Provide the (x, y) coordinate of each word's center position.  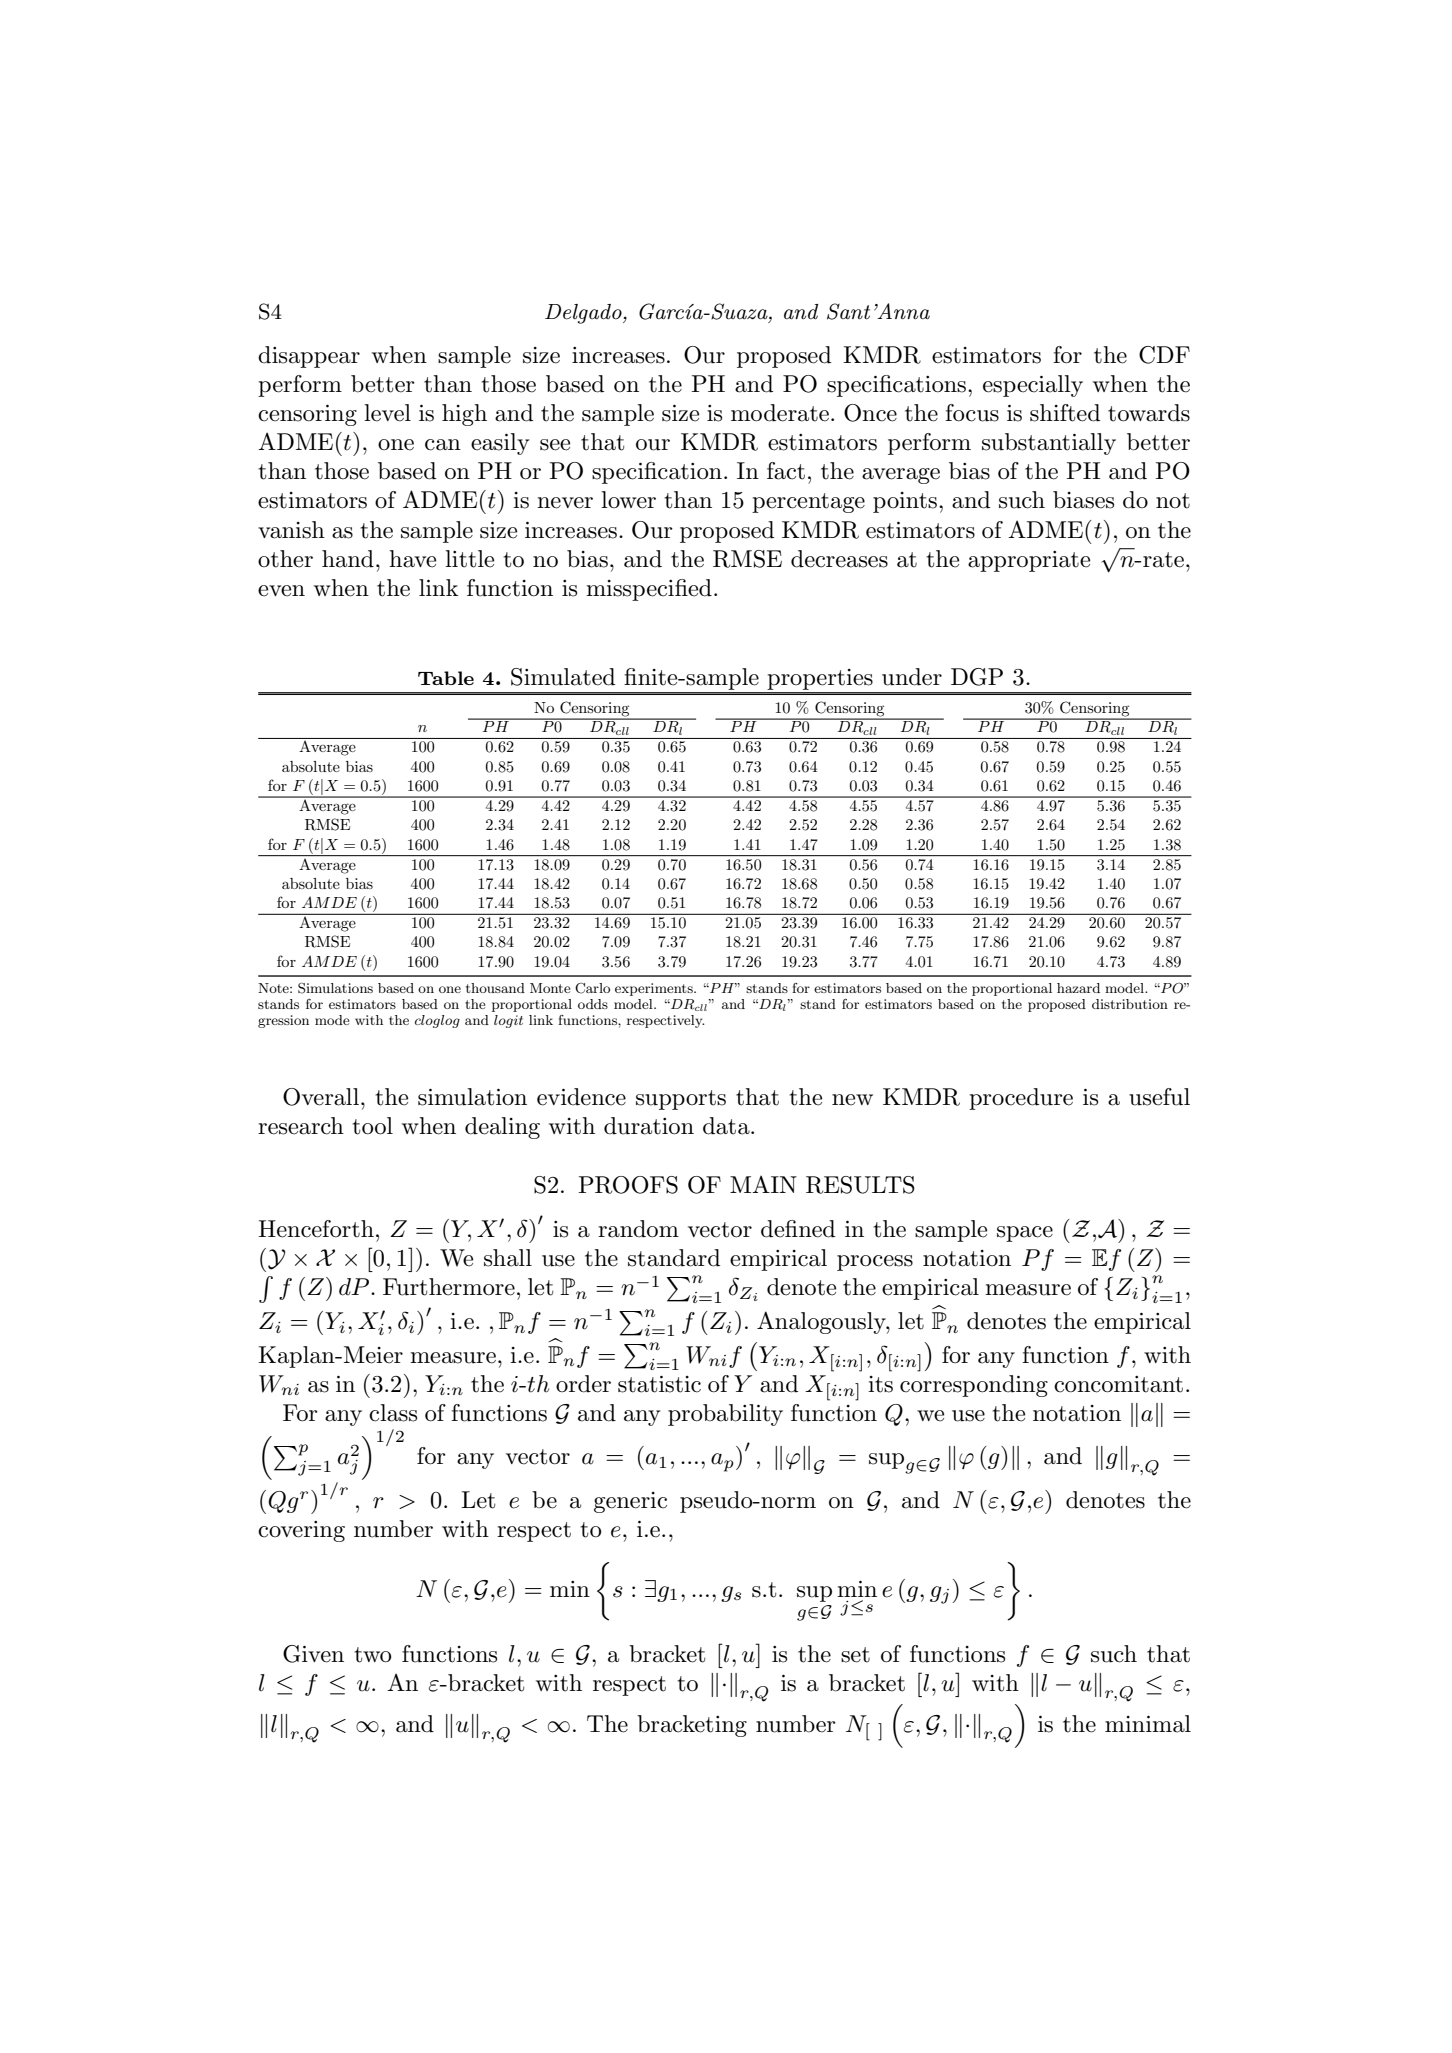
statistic (659, 1384)
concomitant (1118, 1384)
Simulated (563, 677)
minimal (1148, 1724)
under (912, 677)
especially (1033, 386)
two (373, 1655)
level (387, 413)
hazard (1078, 988)
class (393, 1413)
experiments (655, 989)
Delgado (584, 314)
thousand (495, 988)
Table (446, 678)
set (855, 1655)
